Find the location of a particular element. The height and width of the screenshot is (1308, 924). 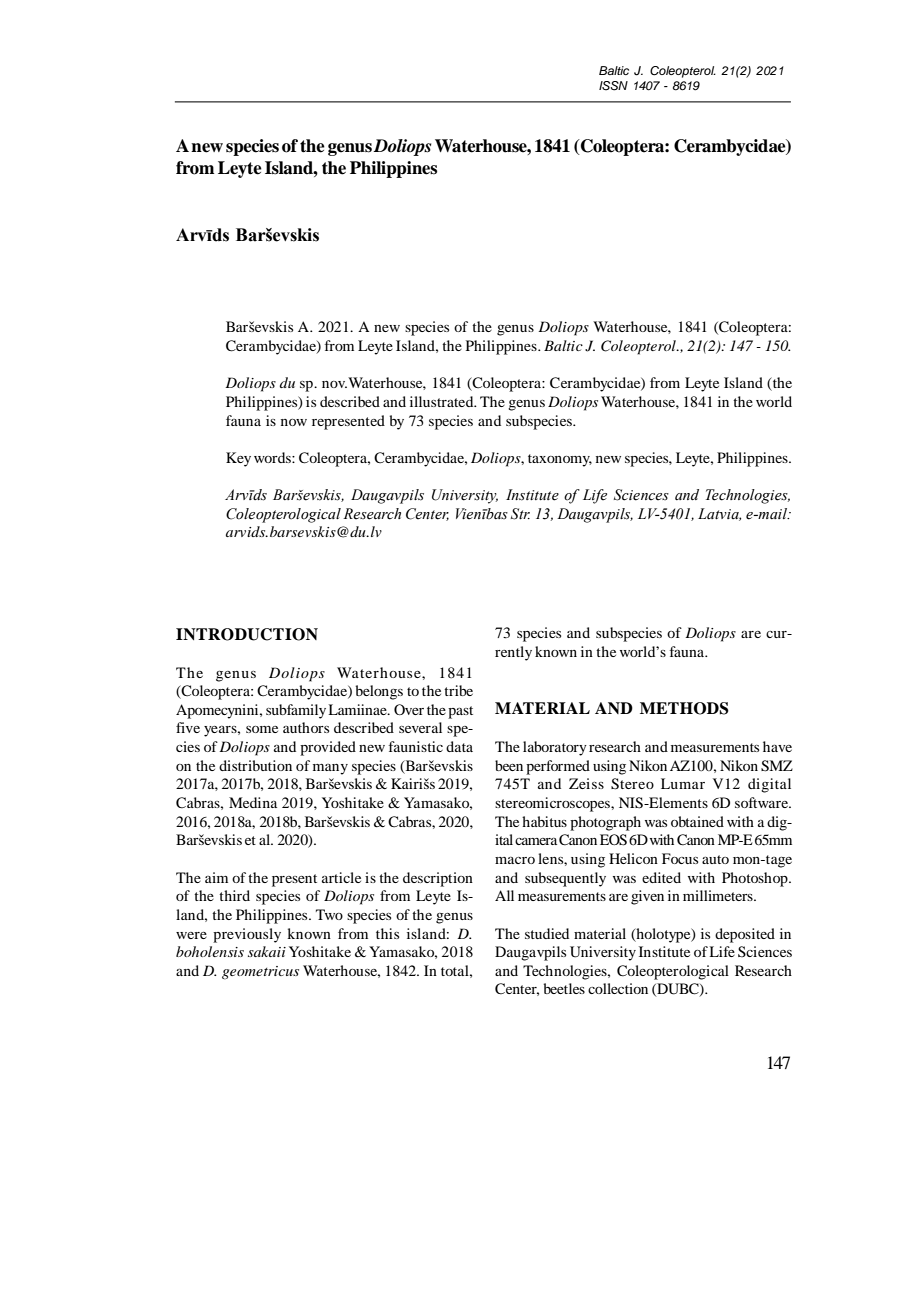

illustrated is located at coordinates (443, 401).
